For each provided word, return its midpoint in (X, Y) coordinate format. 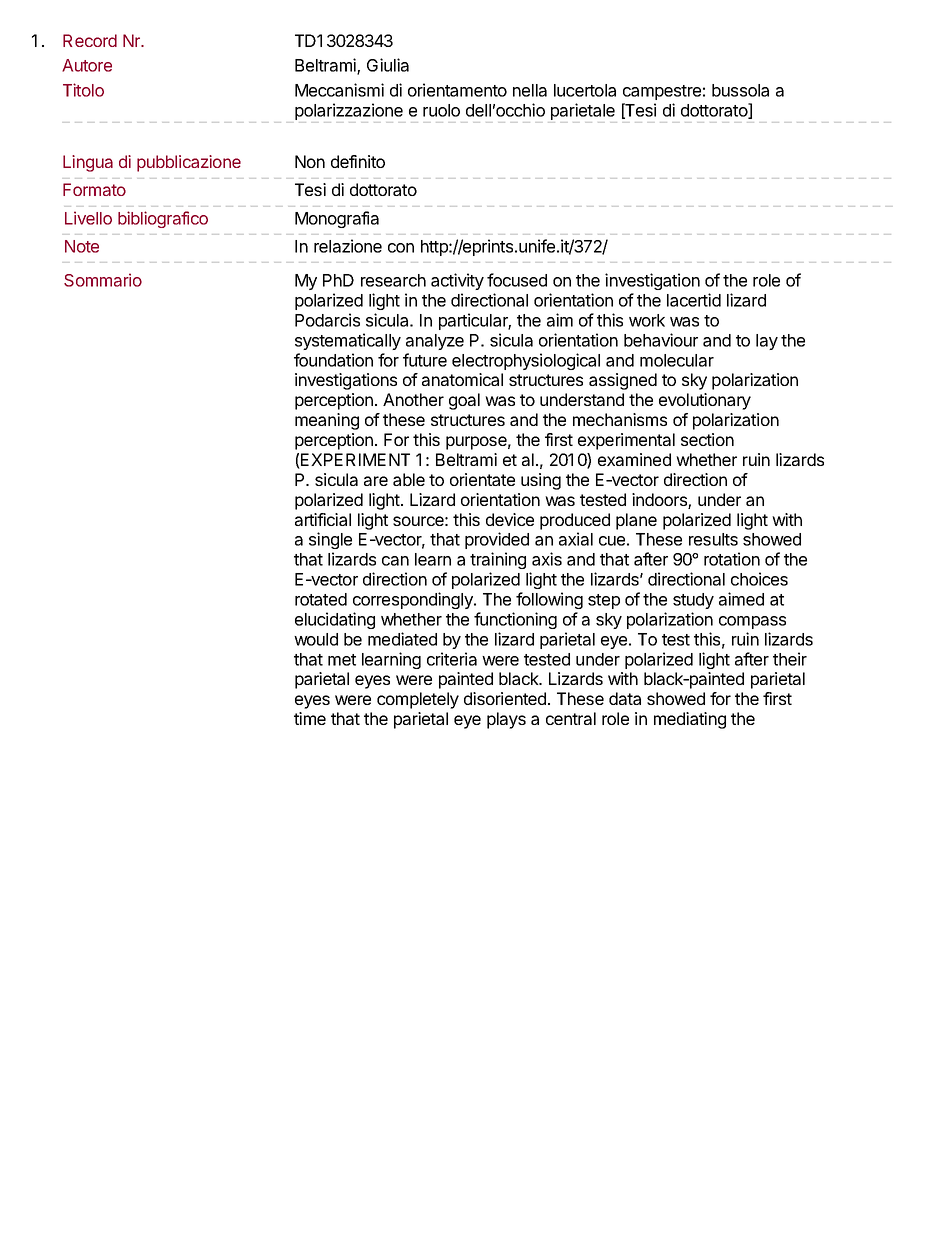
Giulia (388, 65)
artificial (323, 519)
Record (90, 40)
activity (457, 281)
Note (82, 246)
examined (634, 459)
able (409, 479)
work (647, 320)
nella (530, 90)
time (310, 718)
